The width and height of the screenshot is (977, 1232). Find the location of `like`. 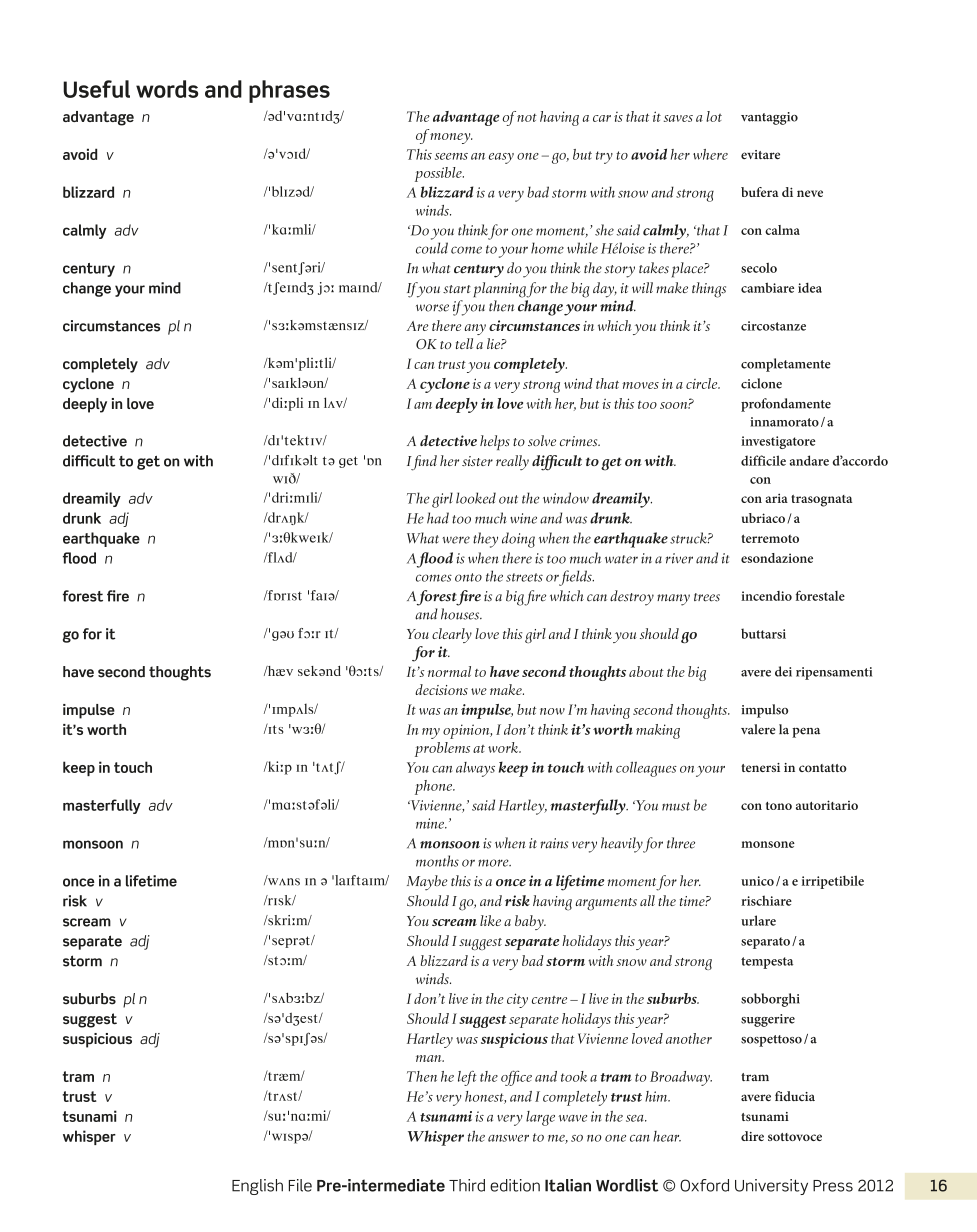

like is located at coordinates (490, 920).
